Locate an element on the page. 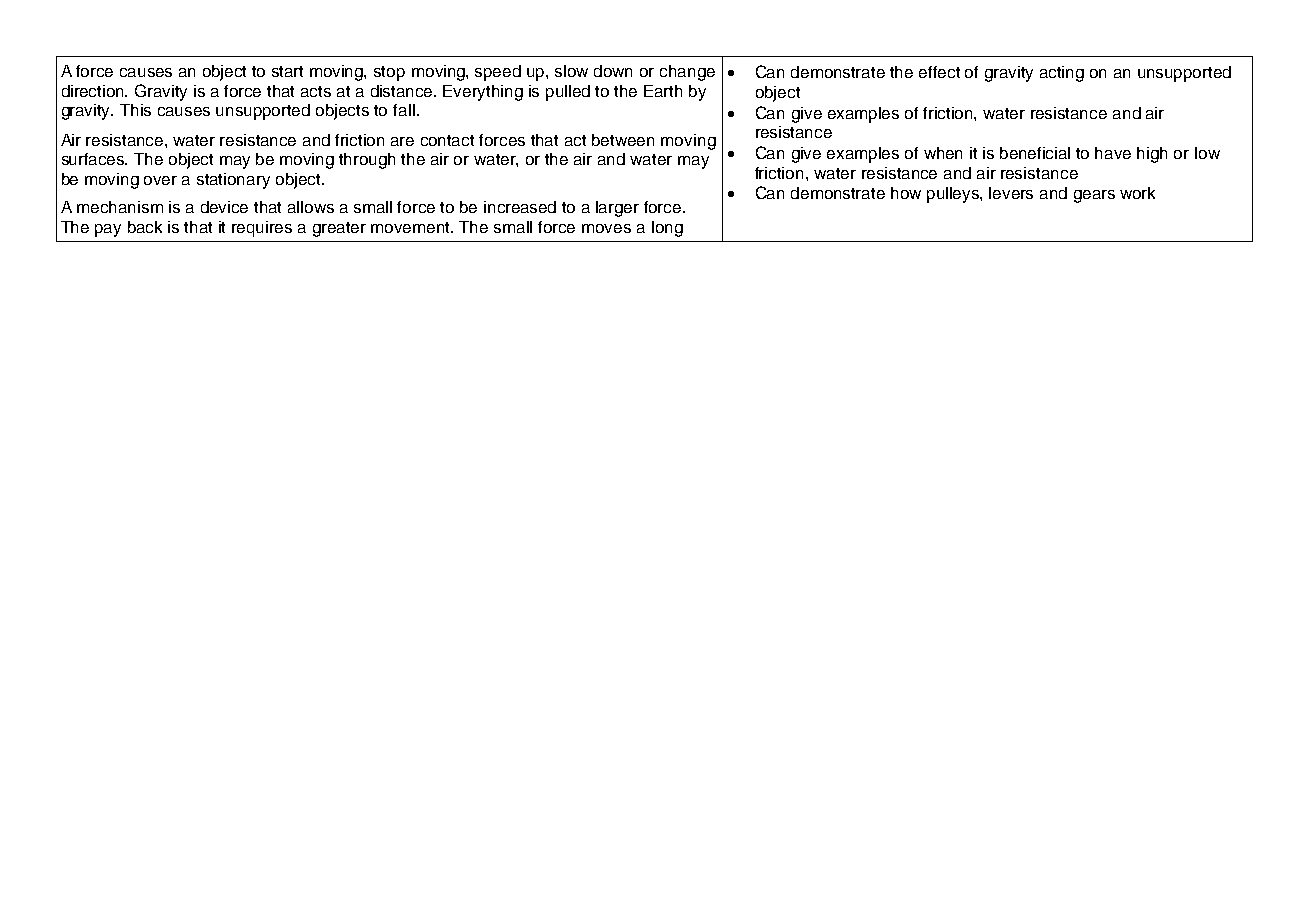 Image resolution: width=1308 pixels, height=924 pixels. beneficial is located at coordinates (1035, 153).
